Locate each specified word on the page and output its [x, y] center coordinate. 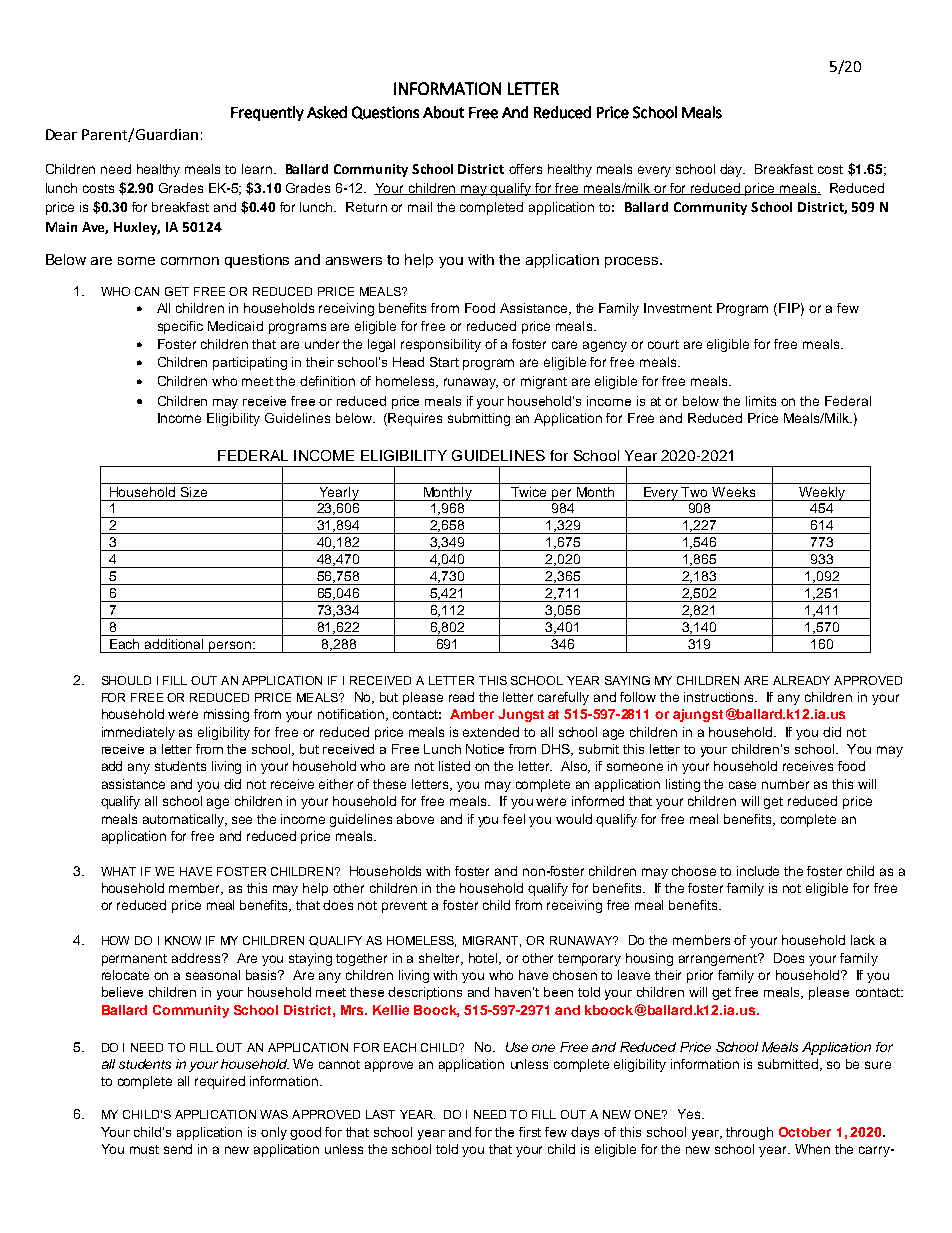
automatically [184, 820]
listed [454, 766]
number [785, 784]
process [633, 262]
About [443, 112]
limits [761, 401]
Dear [61, 134]
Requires [415, 419]
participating [250, 363]
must [144, 1149]
